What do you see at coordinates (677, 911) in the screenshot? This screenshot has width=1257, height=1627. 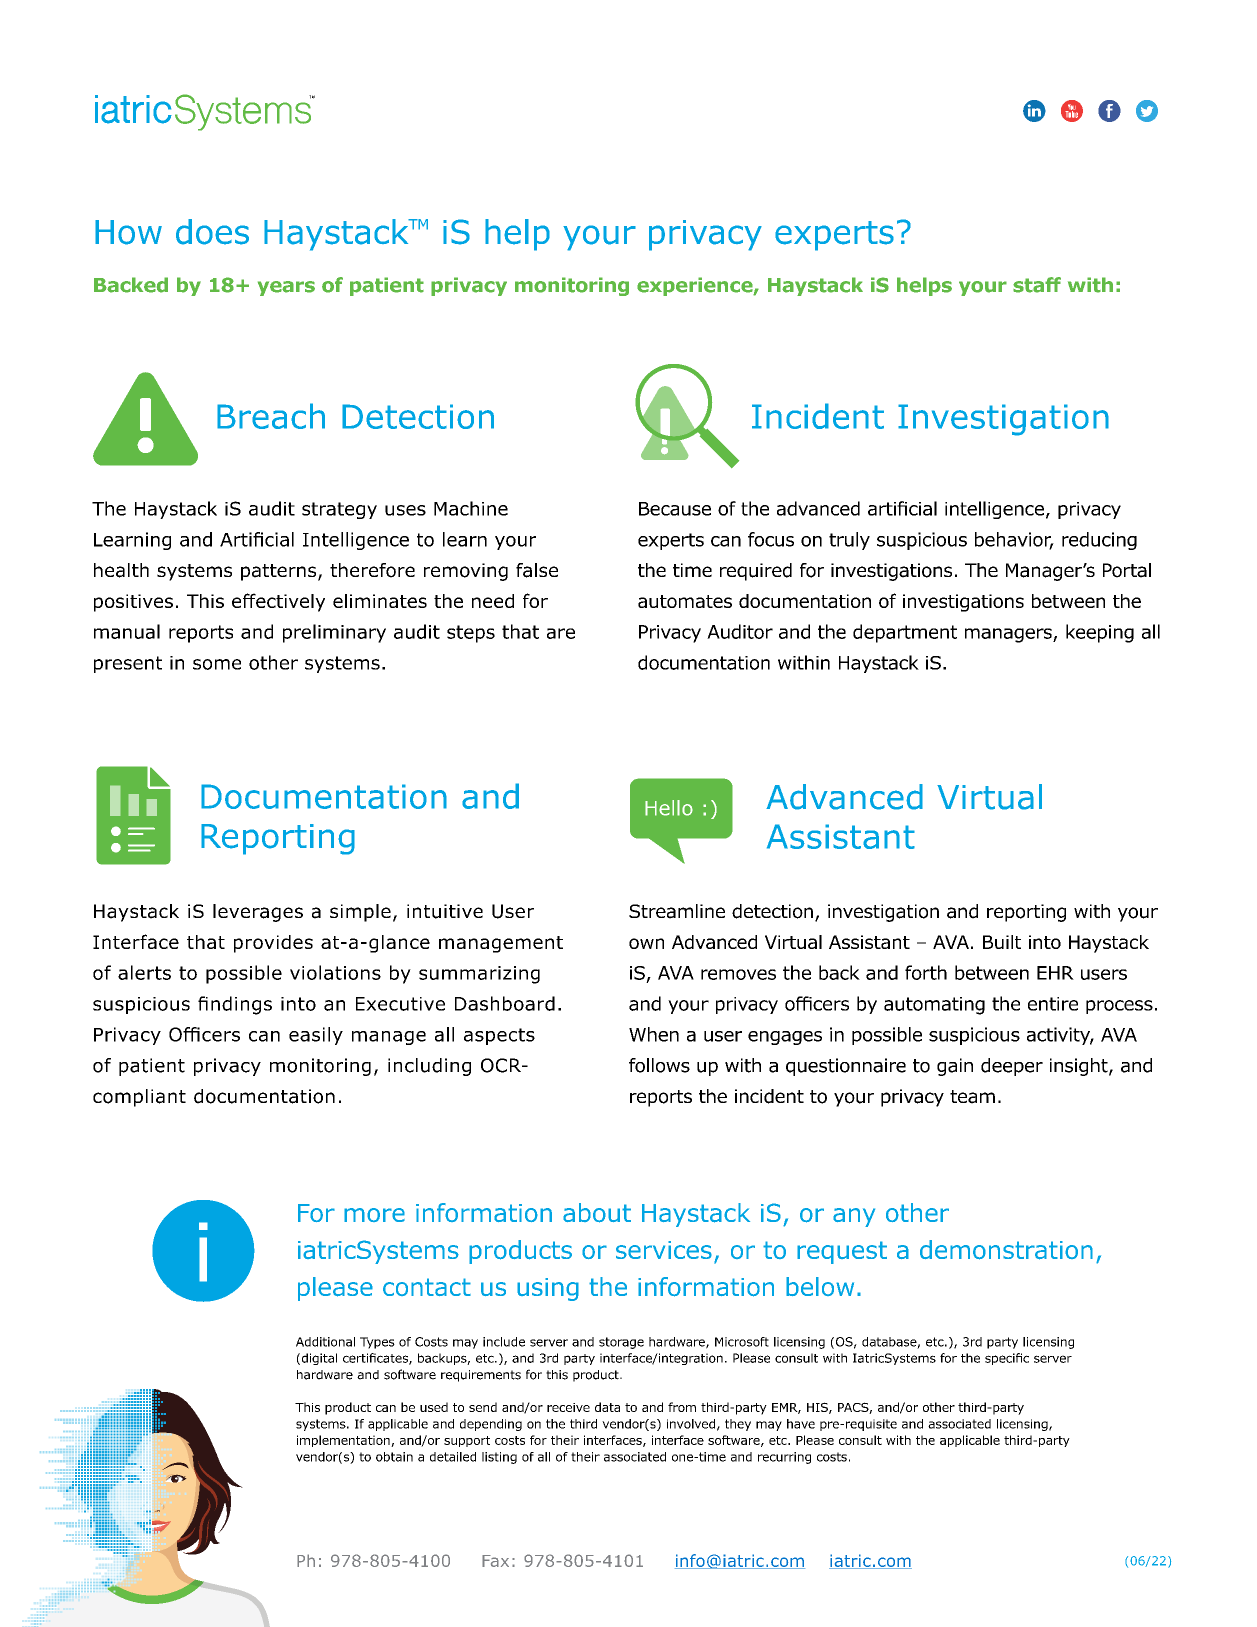 I see `Streamline` at bounding box center [677, 911].
